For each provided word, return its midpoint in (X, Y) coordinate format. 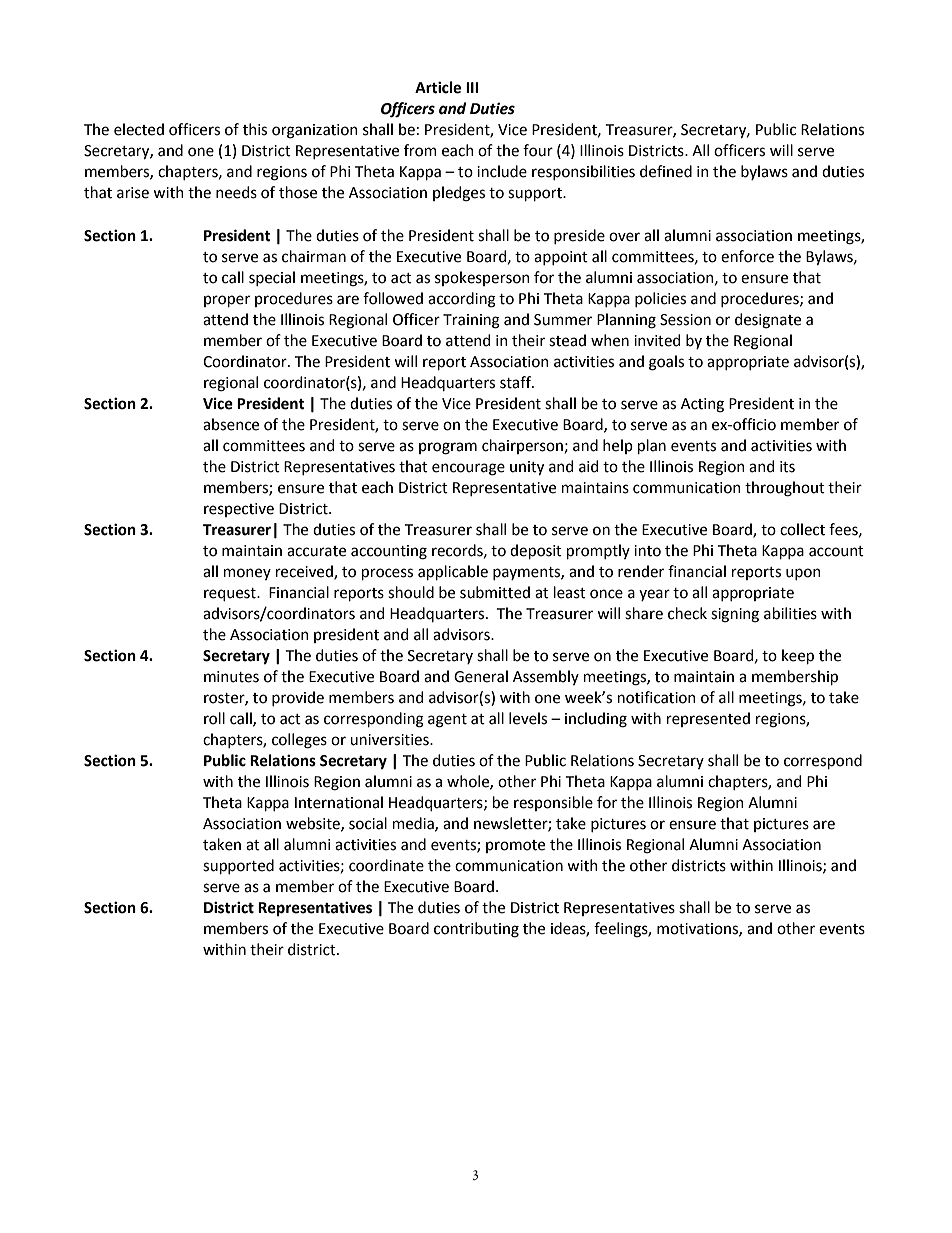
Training (471, 321)
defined (666, 171)
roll (214, 718)
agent (447, 721)
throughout (785, 489)
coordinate (386, 865)
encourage (468, 469)
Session (685, 320)
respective (239, 510)
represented (708, 719)
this (255, 129)
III (472, 87)
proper (227, 301)
